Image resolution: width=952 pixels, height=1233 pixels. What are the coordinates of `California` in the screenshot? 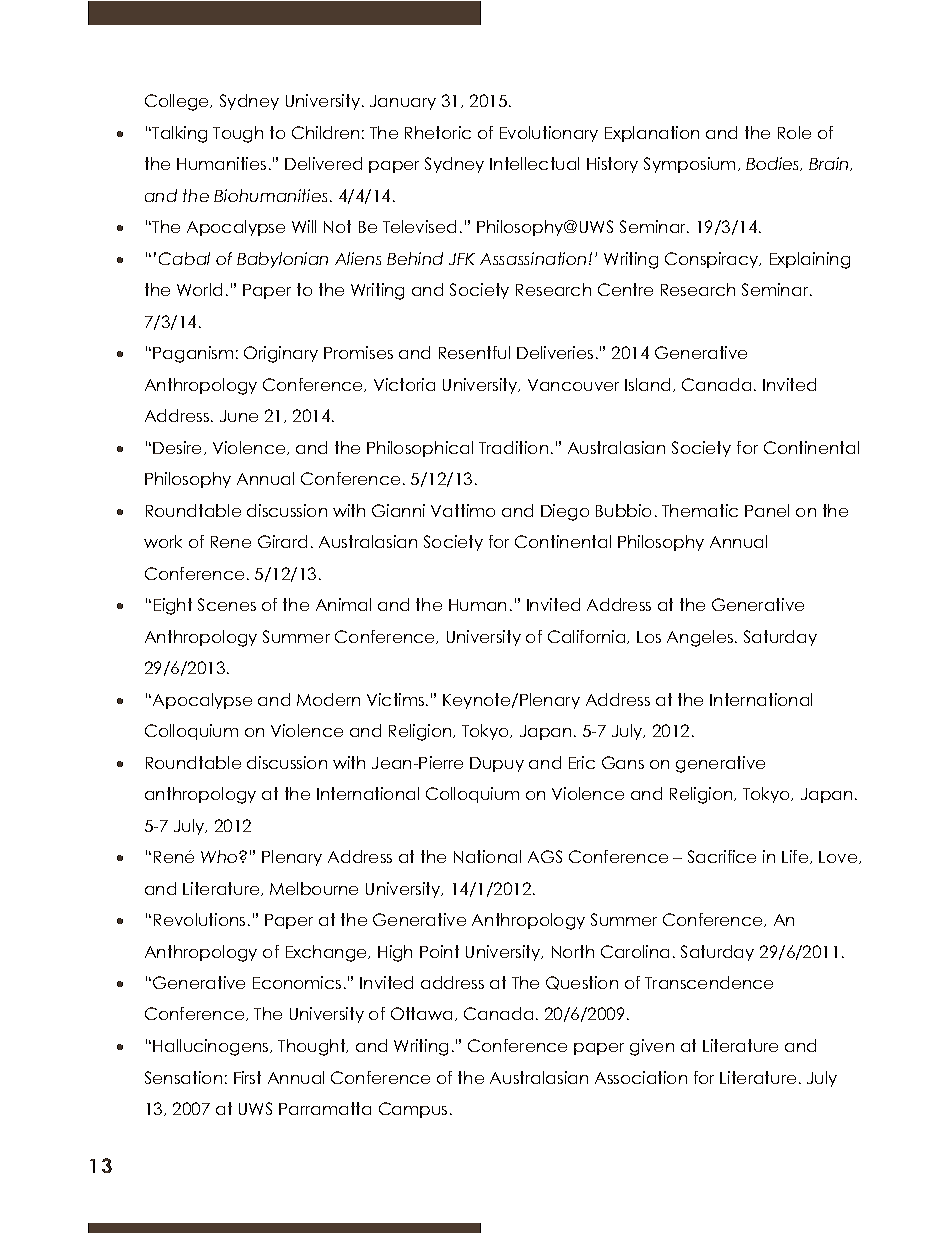 It's located at (588, 637).
